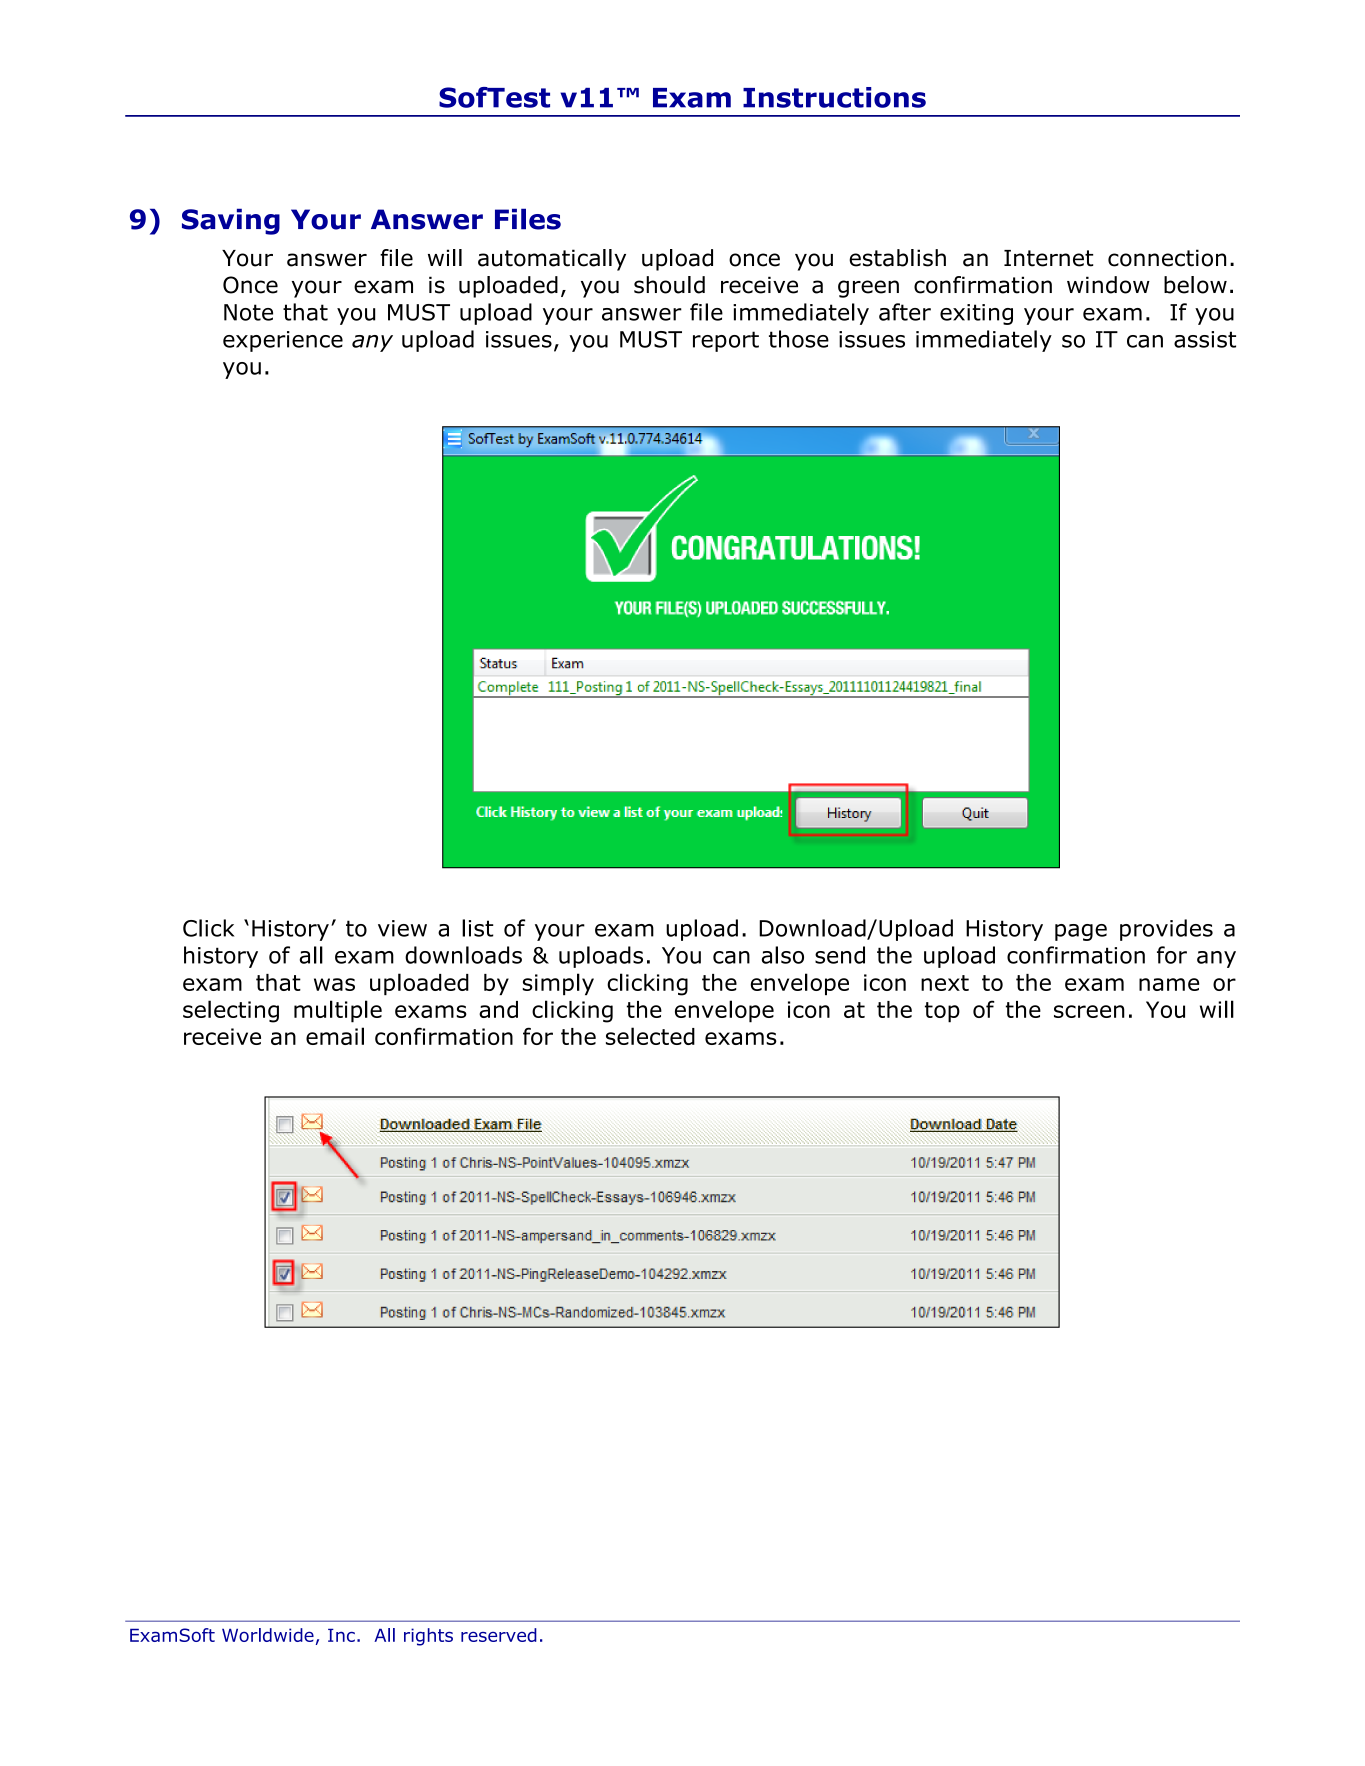 This screenshot has width=1365, height=1766. Describe the element at coordinates (231, 221) in the screenshot. I see `Saving` at that location.
